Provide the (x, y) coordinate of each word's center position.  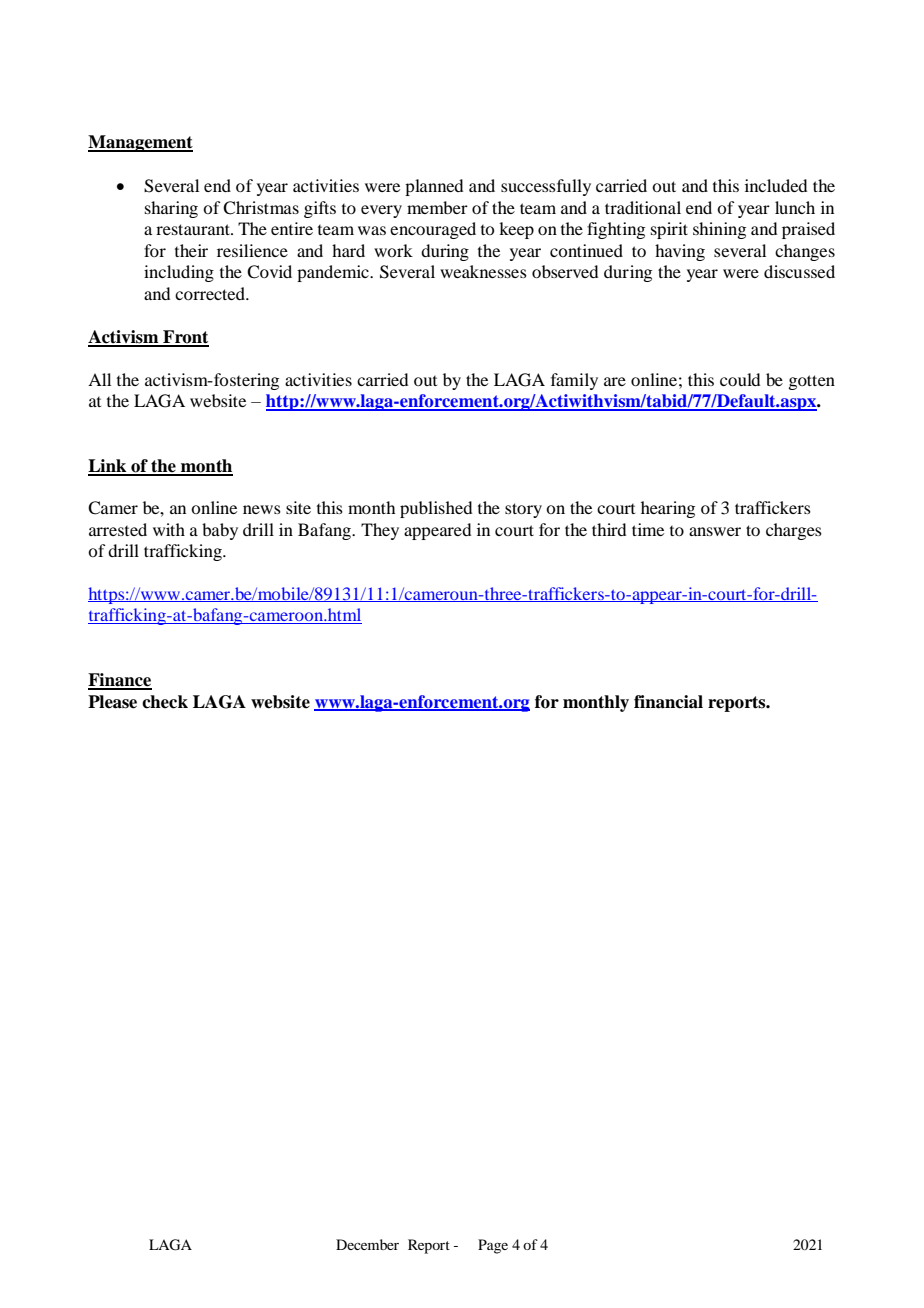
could (740, 379)
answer (715, 531)
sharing (171, 209)
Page (493, 1246)
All (99, 379)
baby (220, 531)
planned (434, 187)
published (436, 509)
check (165, 702)
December (367, 1244)
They (380, 531)
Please (112, 702)
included (776, 185)
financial (668, 702)
